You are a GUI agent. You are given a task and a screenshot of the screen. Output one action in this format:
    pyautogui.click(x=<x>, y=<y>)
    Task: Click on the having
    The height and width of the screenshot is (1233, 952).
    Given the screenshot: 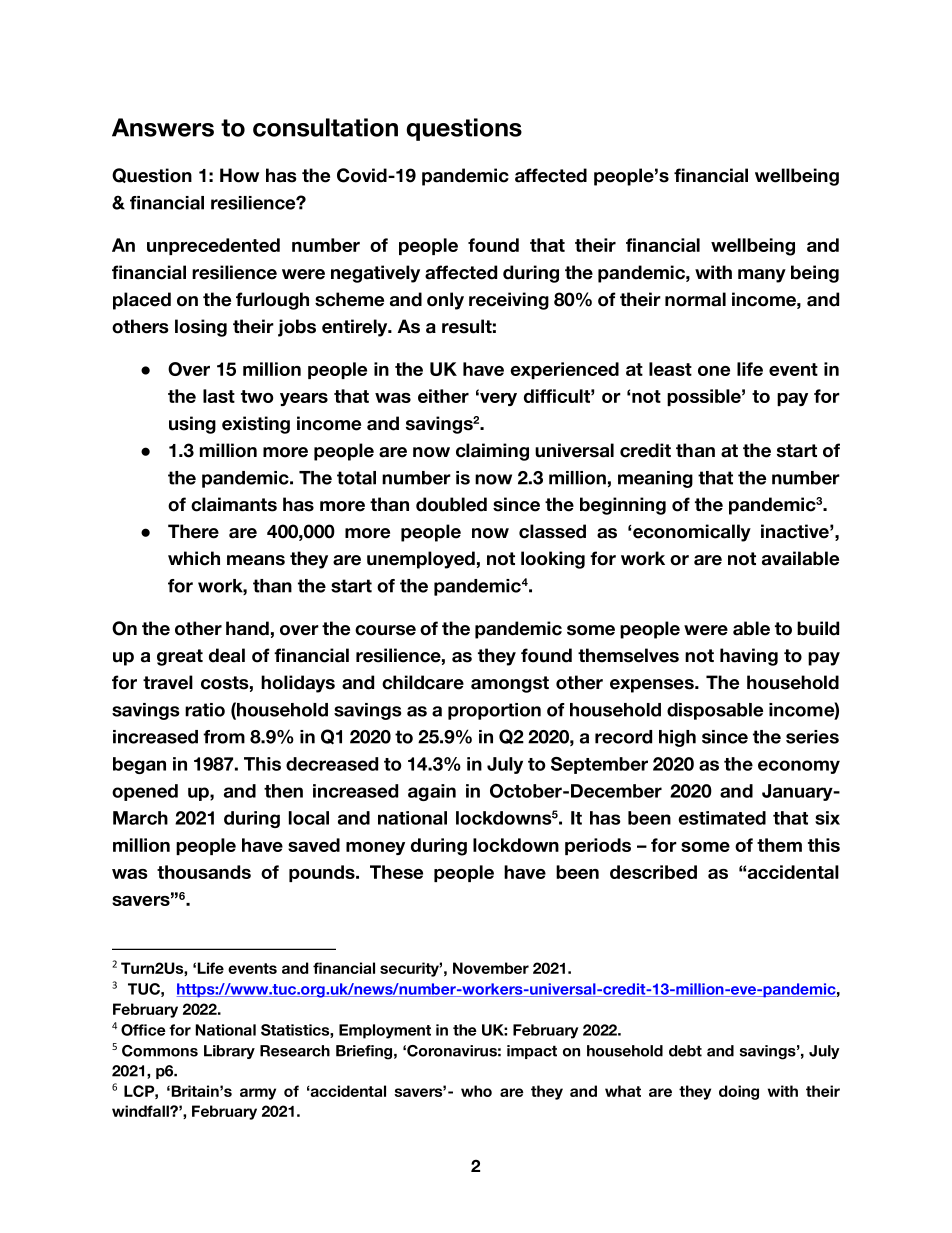 What is the action you would take?
    pyautogui.click(x=749, y=657)
